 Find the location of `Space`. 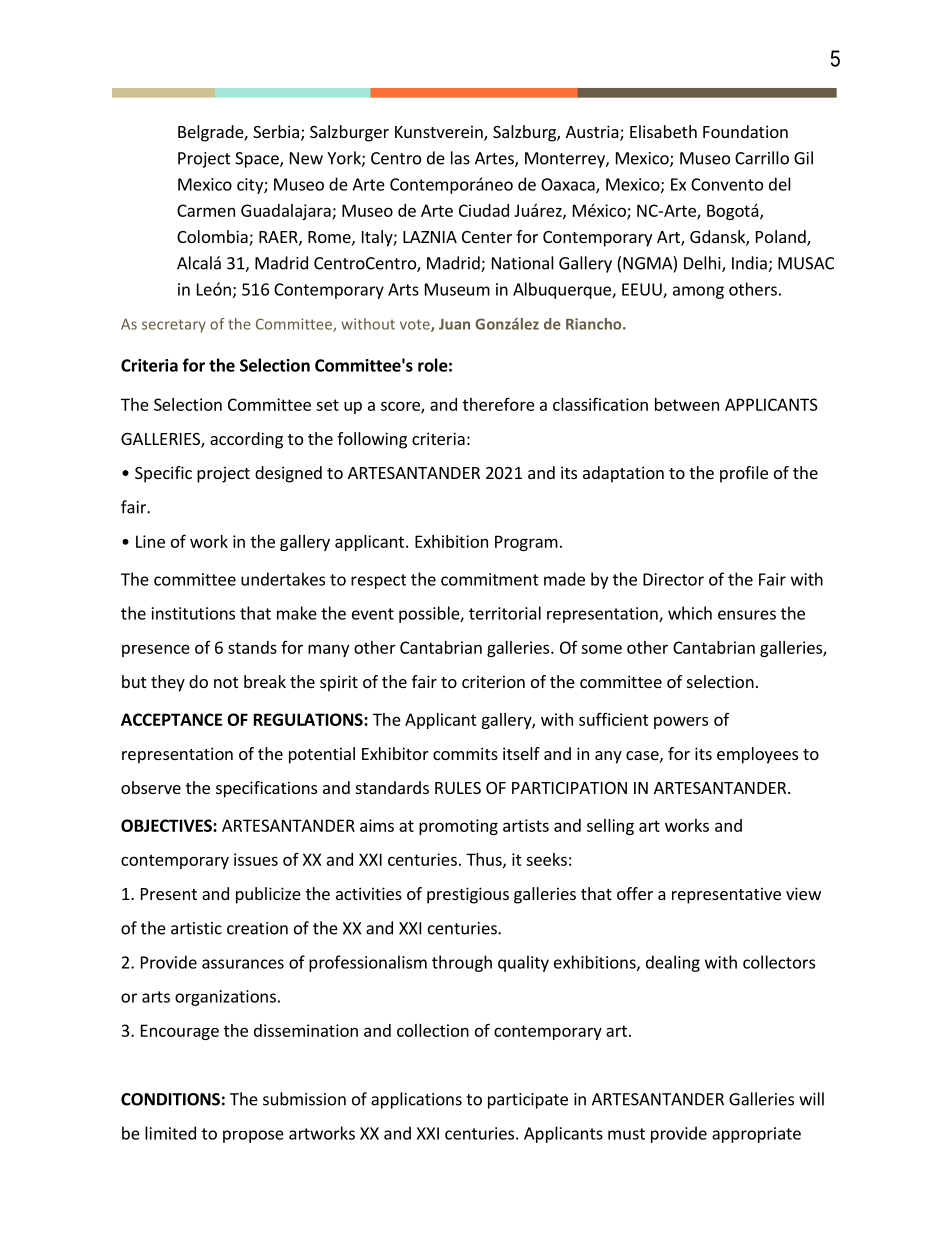

Space is located at coordinates (258, 160).
